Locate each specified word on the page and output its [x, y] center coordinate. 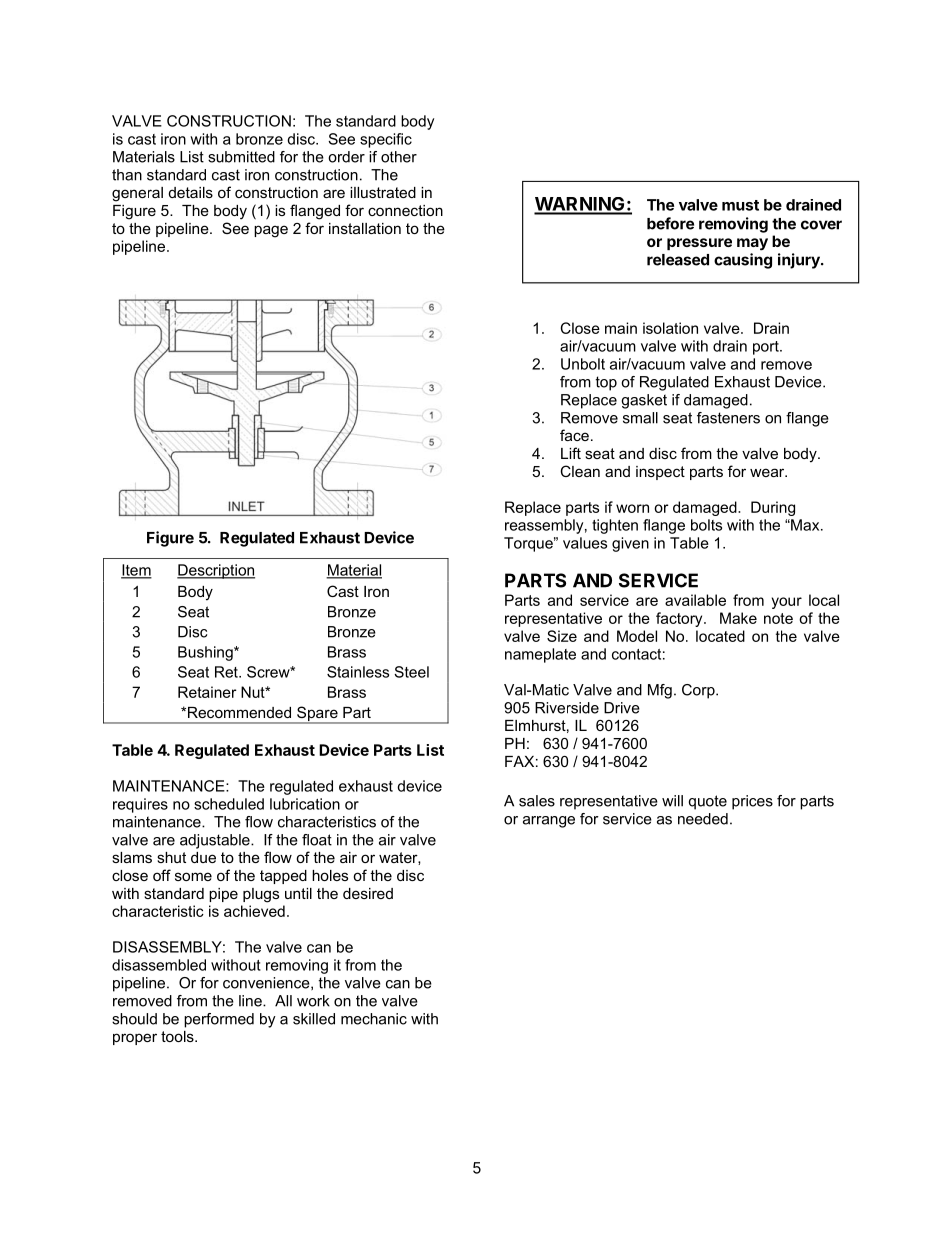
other [399, 157]
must [740, 205]
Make [738, 618]
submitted [241, 157]
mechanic [374, 1019]
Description [216, 571]
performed [219, 1020]
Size [562, 636]
